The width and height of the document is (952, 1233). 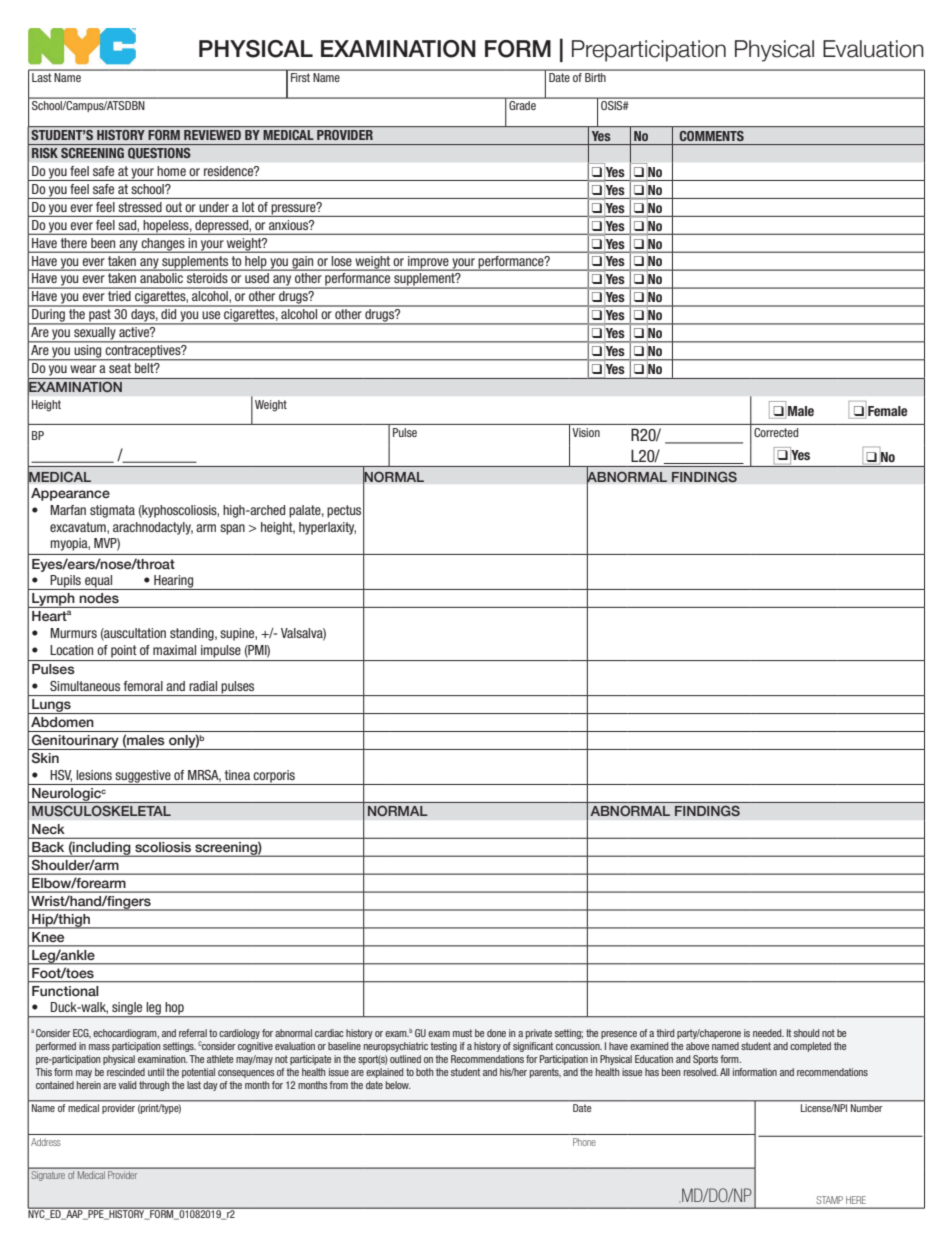 What do you see at coordinates (232, 529) in the document?
I see `span` at bounding box center [232, 529].
